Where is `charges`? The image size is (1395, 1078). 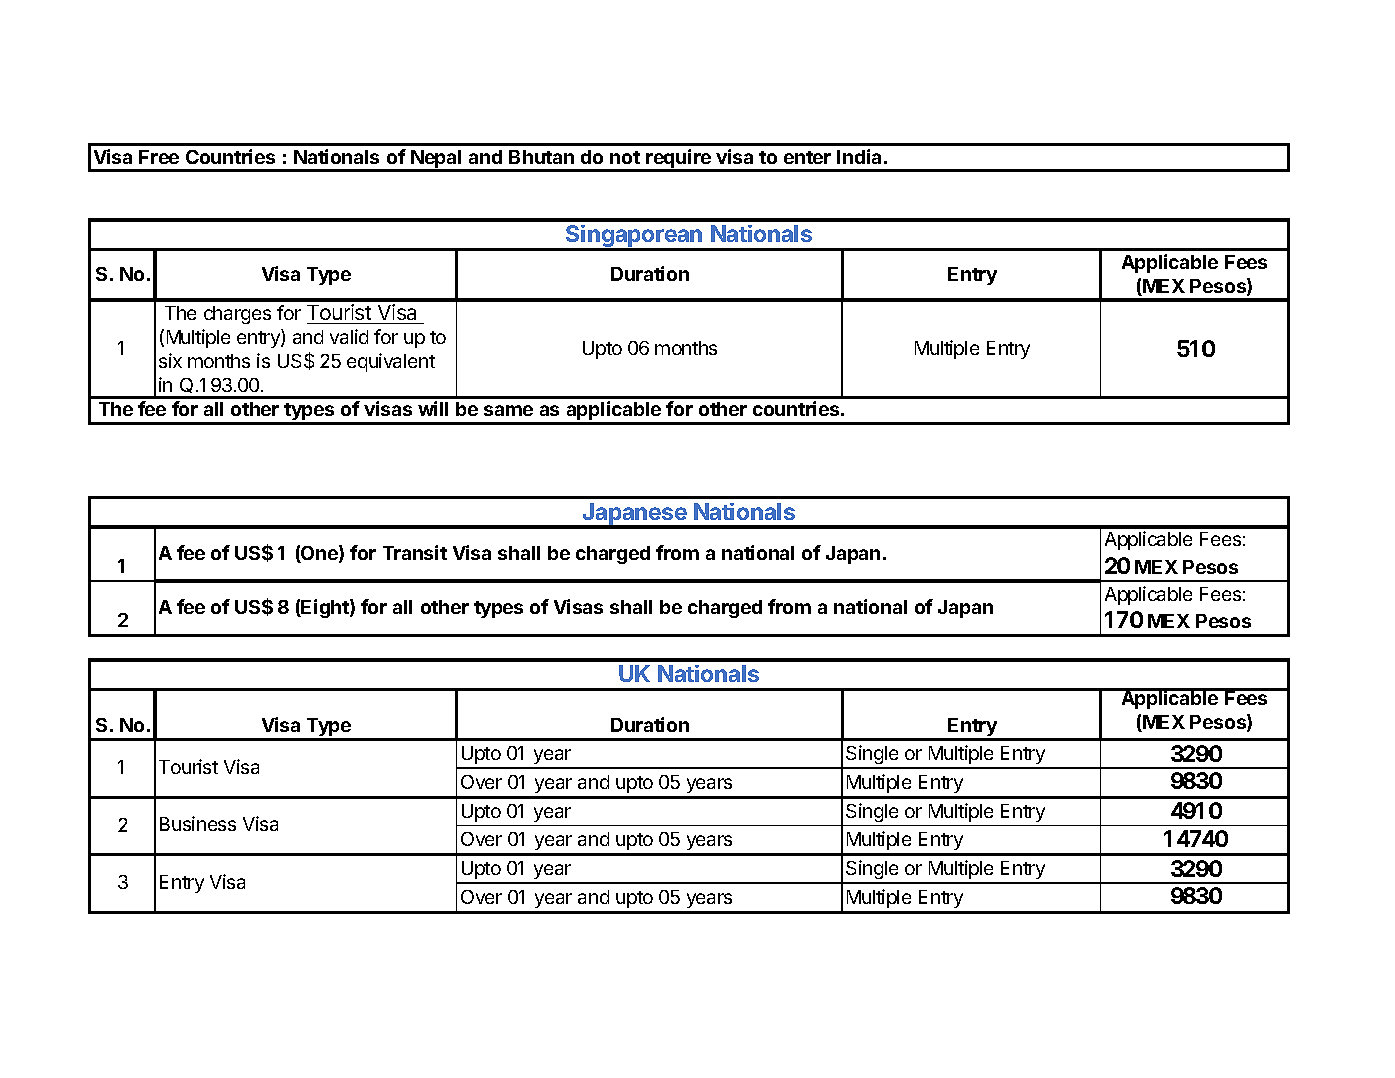
charges is located at coordinates (237, 315).
